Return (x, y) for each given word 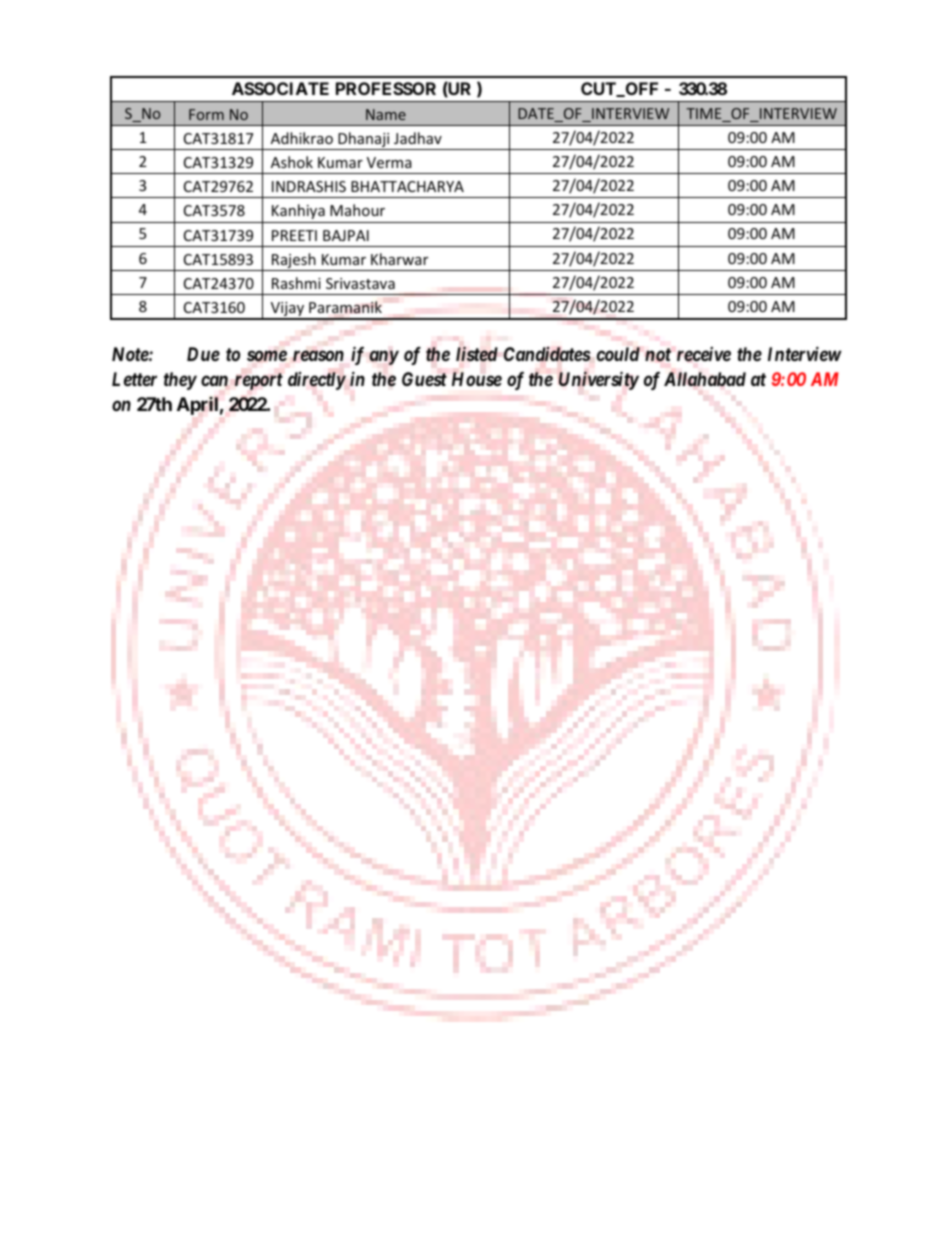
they (180, 381)
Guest (424, 379)
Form (206, 114)
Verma (389, 162)
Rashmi (296, 283)
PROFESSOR (386, 88)
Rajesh (294, 262)
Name (386, 114)
